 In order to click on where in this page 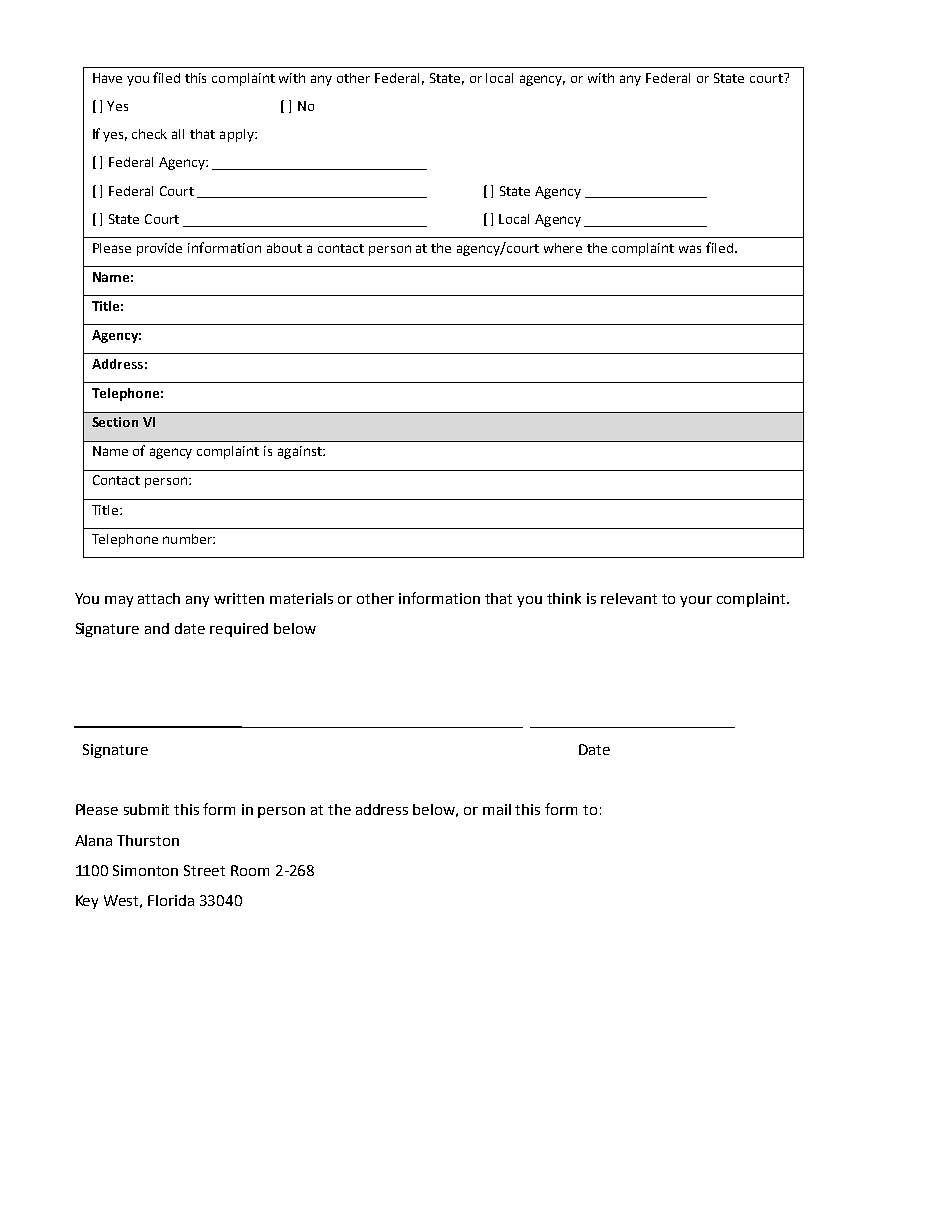, I will do `click(563, 248)`.
